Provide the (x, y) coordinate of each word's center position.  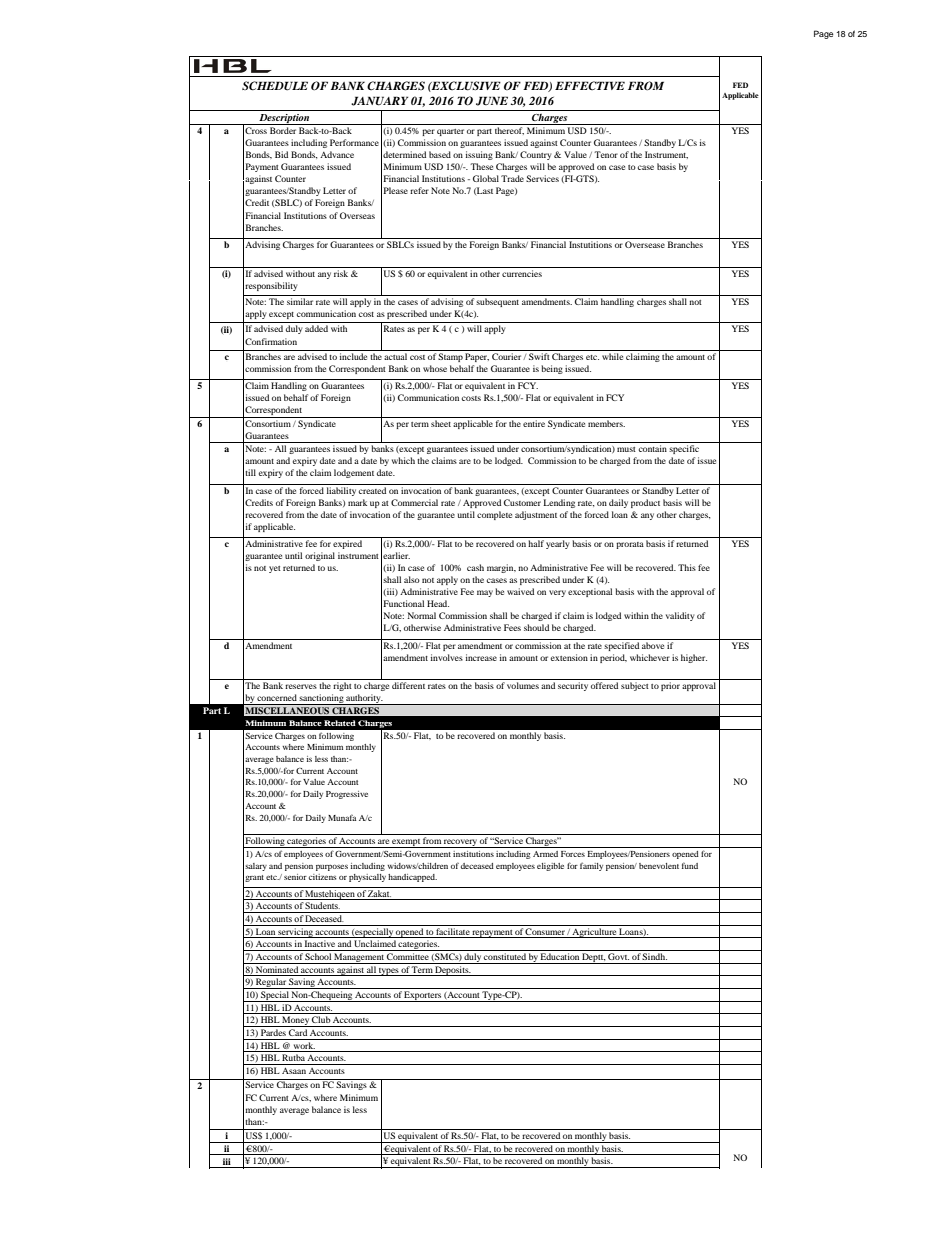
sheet (441, 423)
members (606, 423)
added (316, 328)
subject (635, 686)
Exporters (423, 996)
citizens (323, 877)
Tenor (606, 154)
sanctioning (321, 699)
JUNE (492, 101)
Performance (354, 142)
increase (481, 657)
